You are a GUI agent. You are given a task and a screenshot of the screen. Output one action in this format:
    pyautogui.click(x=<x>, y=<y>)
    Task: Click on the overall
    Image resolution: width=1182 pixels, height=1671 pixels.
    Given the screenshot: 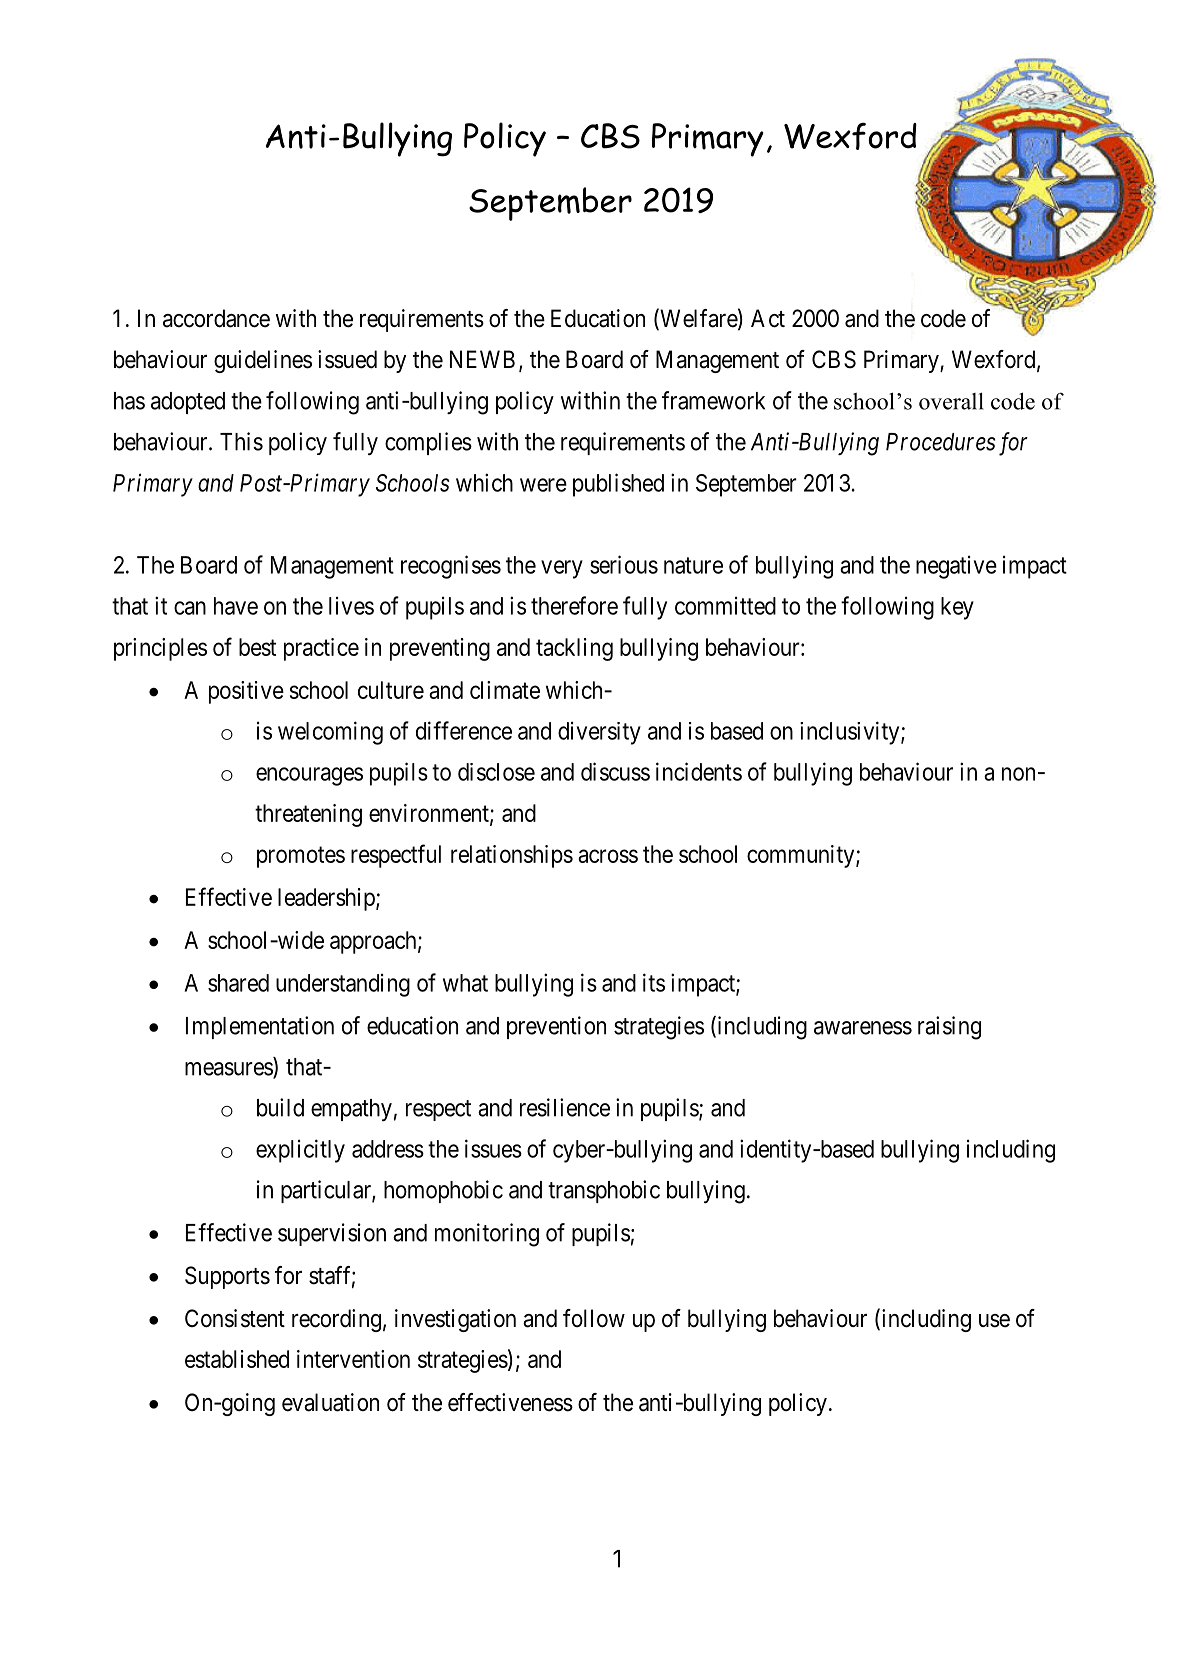 What is the action you would take?
    pyautogui.click(x=951, y=401)
